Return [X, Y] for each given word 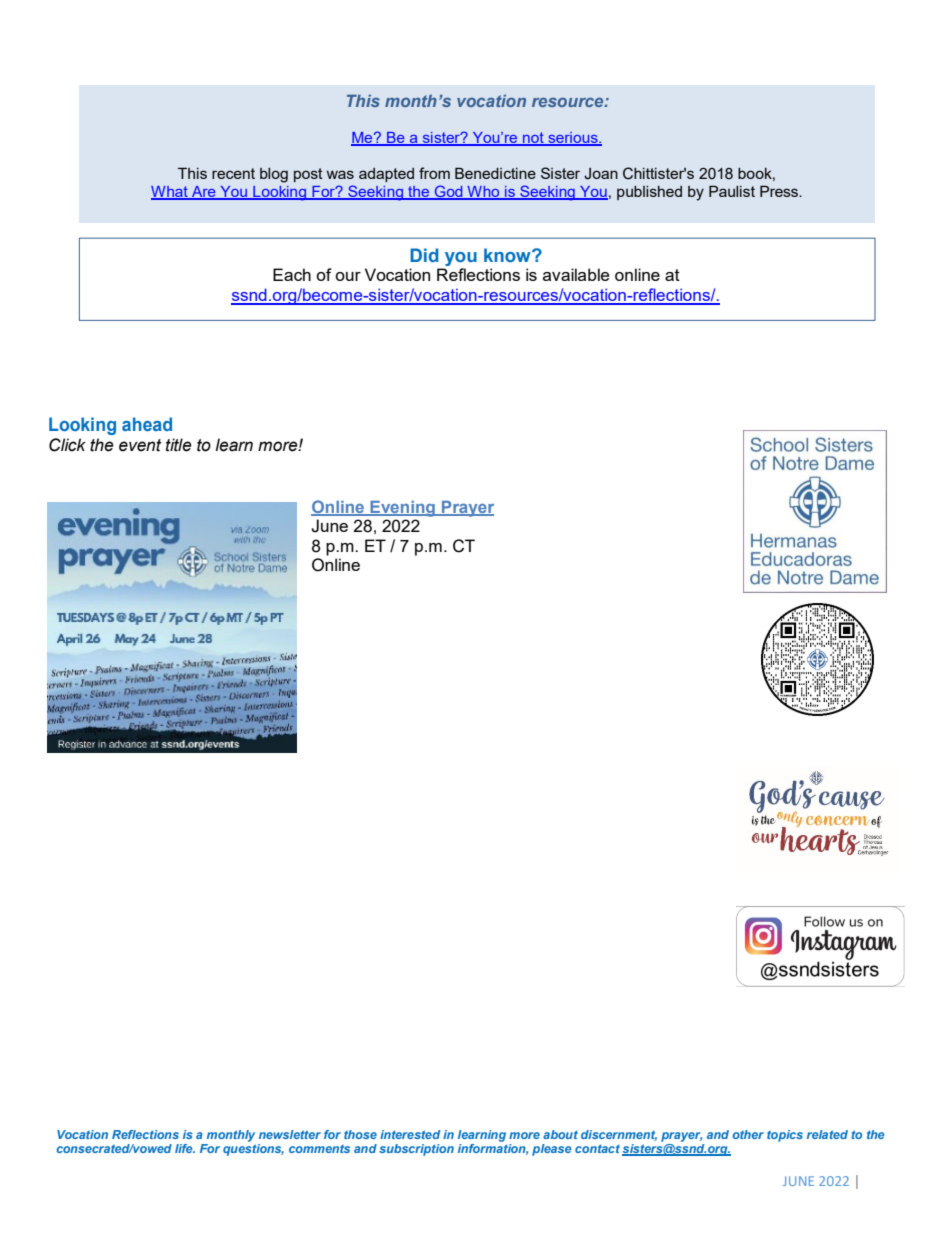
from [434, 173]
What [170, 192]
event [140, 445]
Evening [402, 509]
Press [780, 191]
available [576, 274]
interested [410, 1134]
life [185, 1148]
